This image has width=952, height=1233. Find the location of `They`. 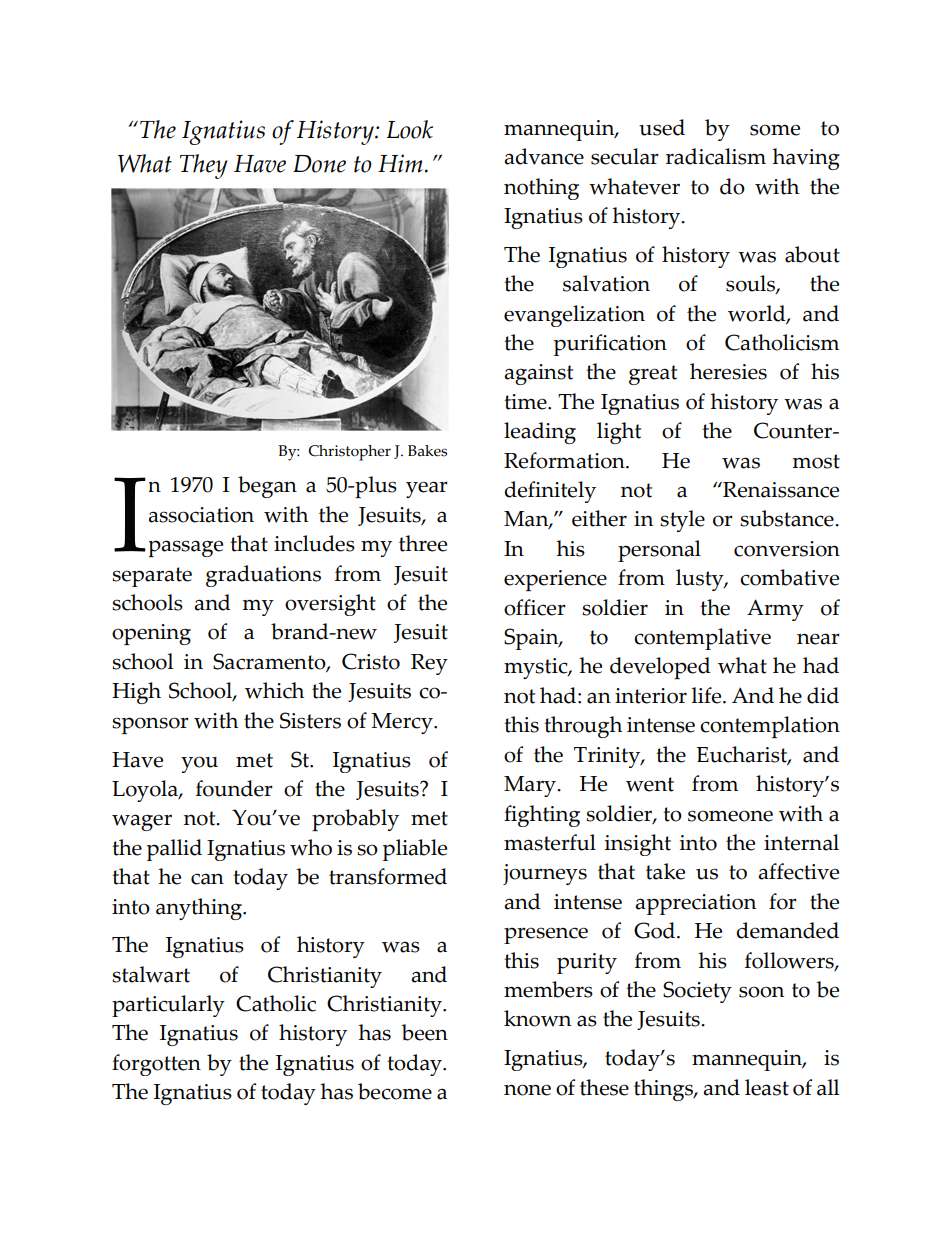

They is located at coordinates (204, 166).
